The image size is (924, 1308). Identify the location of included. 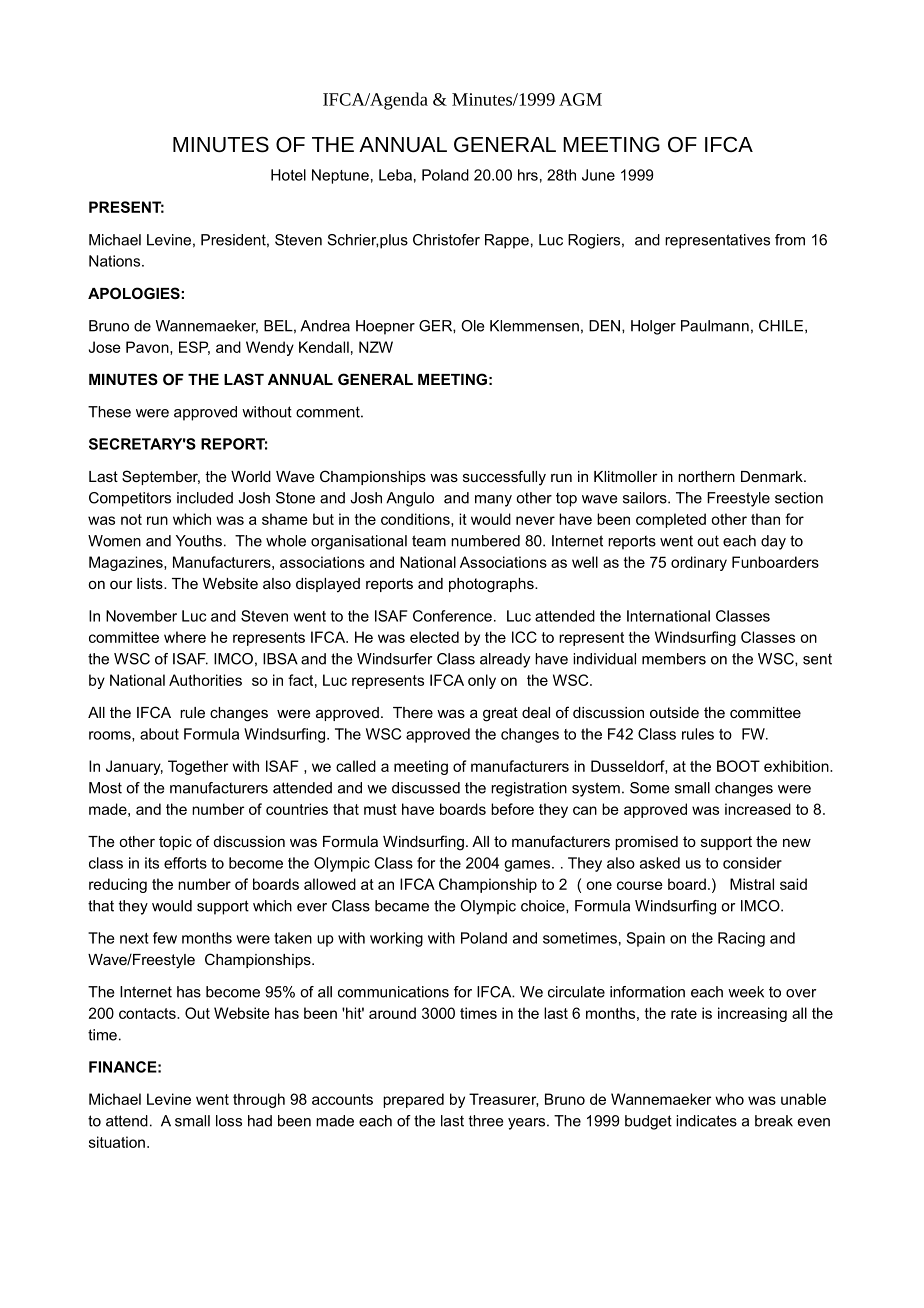
(205, 498).
